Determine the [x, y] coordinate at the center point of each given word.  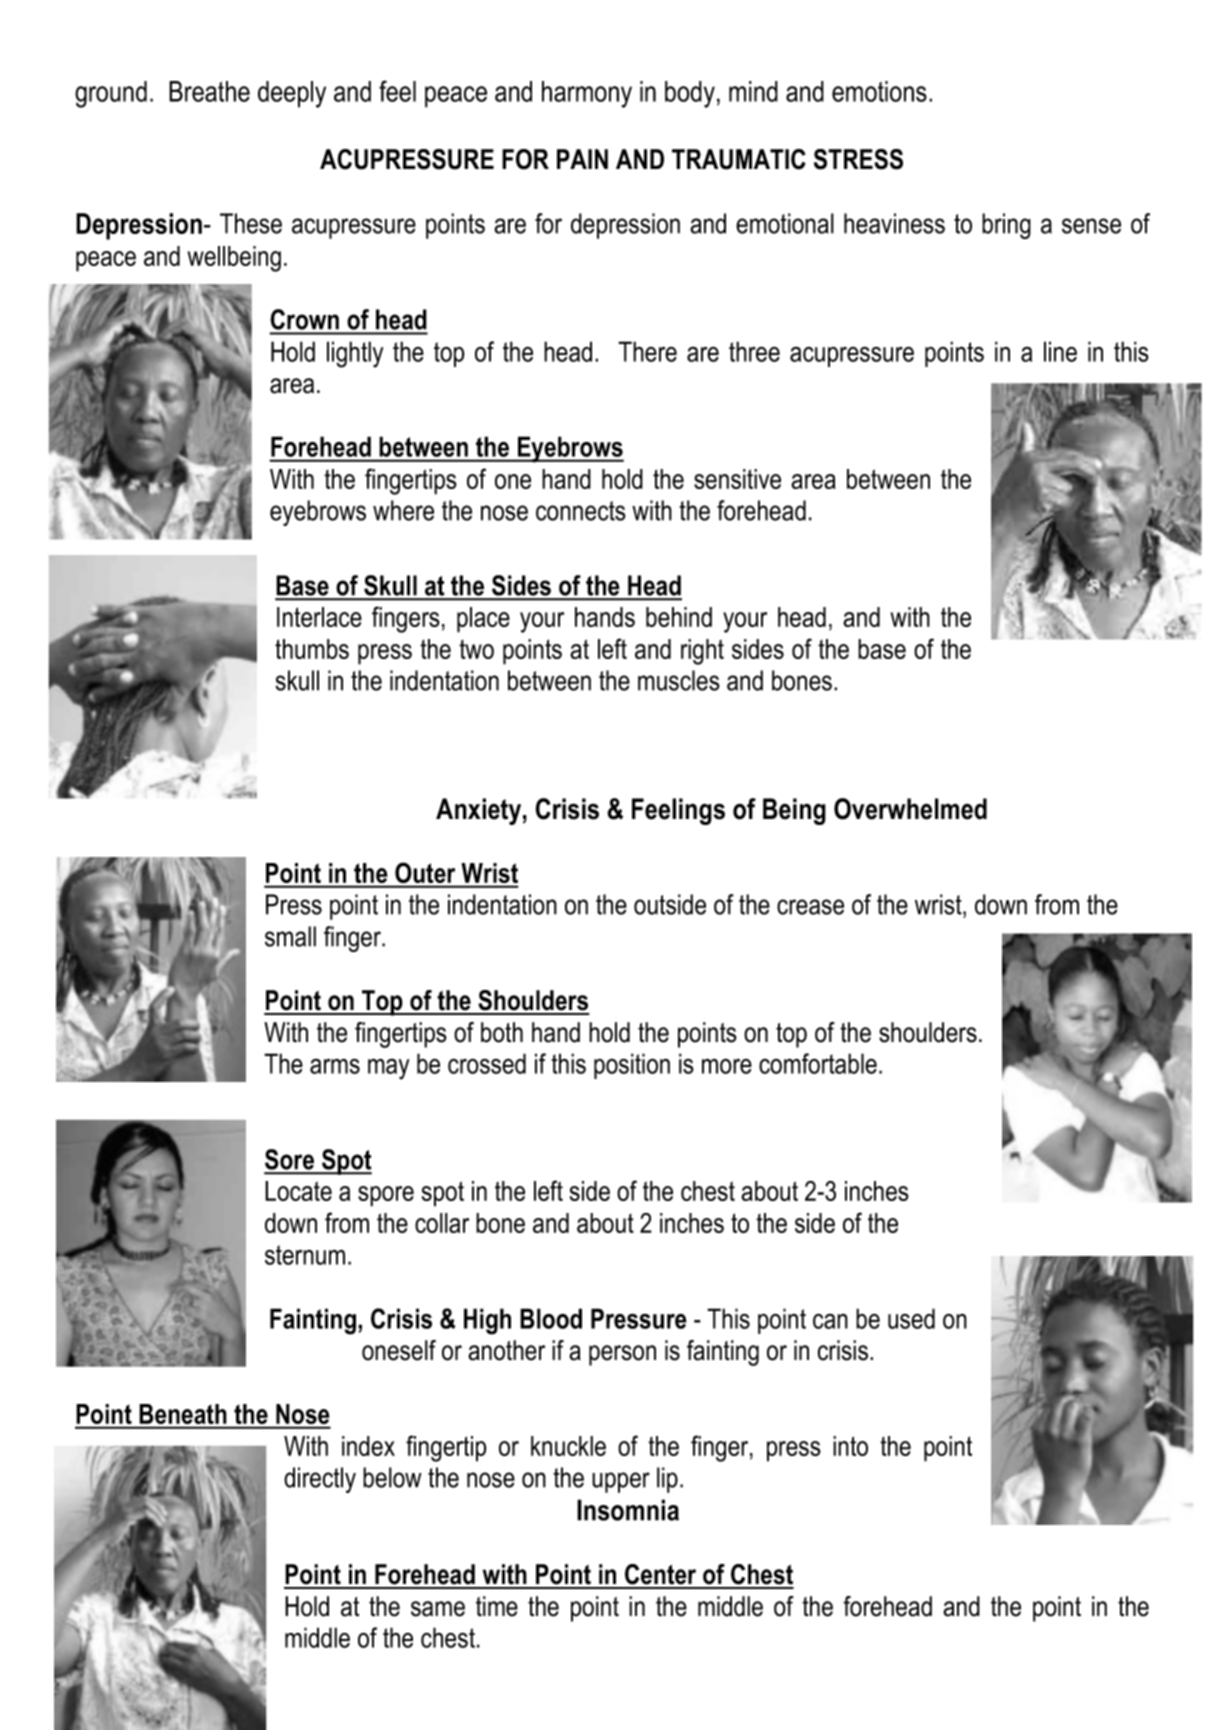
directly [320, 1480]
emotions [879, 91]
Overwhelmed [910, 809]
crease [810, 907]
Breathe [209, 91]
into [850, 1446]
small [290, 936]
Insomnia [628, 1510]
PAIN [582, 159]
